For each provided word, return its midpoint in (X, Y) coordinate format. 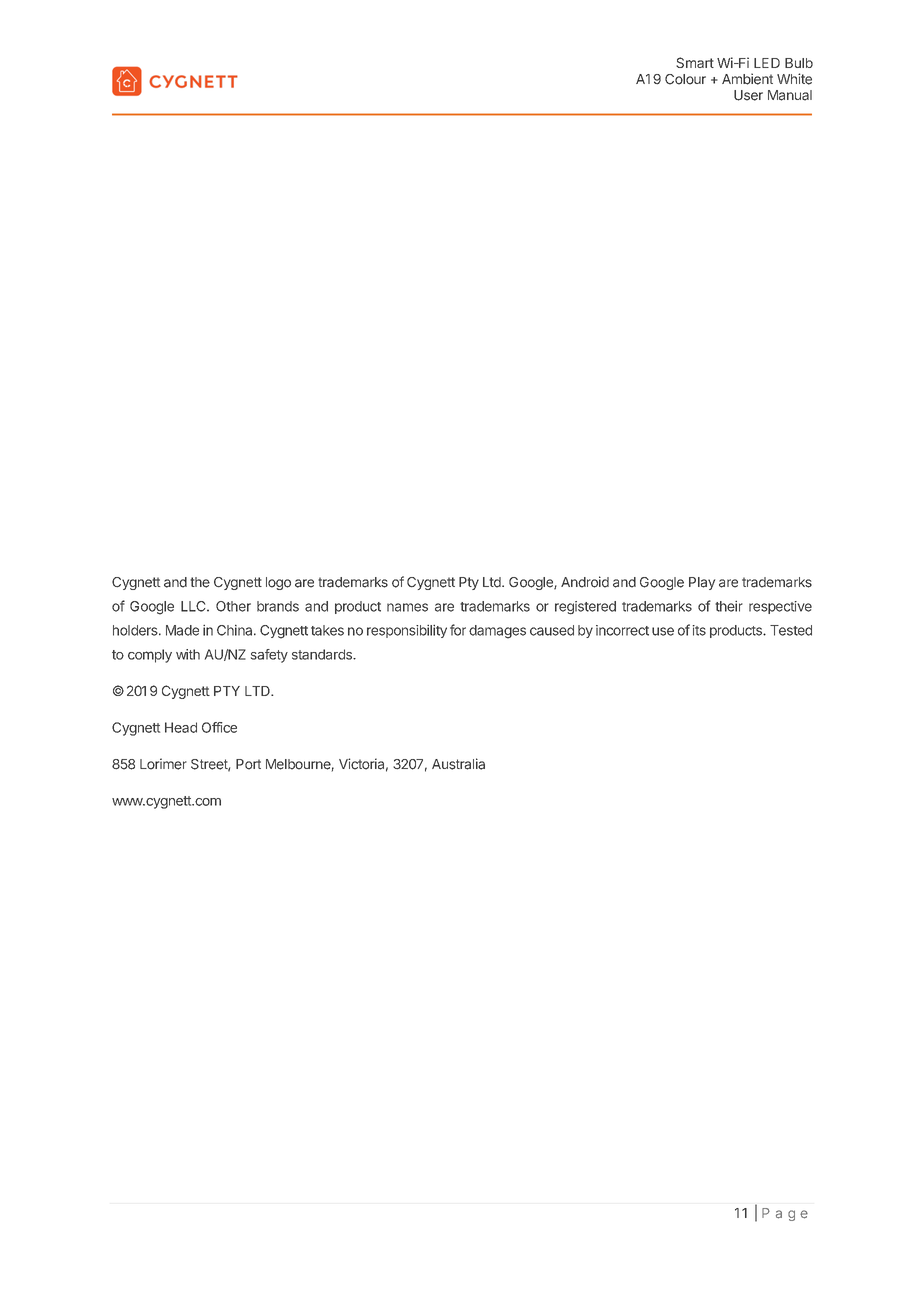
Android (585, 582)
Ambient (747, 79)
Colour (685, 79)
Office (219, 727)
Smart (695, 62)
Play (702, 583)
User (748, 95)
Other (233, 606)
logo (278, 583)
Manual (790, 95)
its (699, 630)
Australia (458, 764)
